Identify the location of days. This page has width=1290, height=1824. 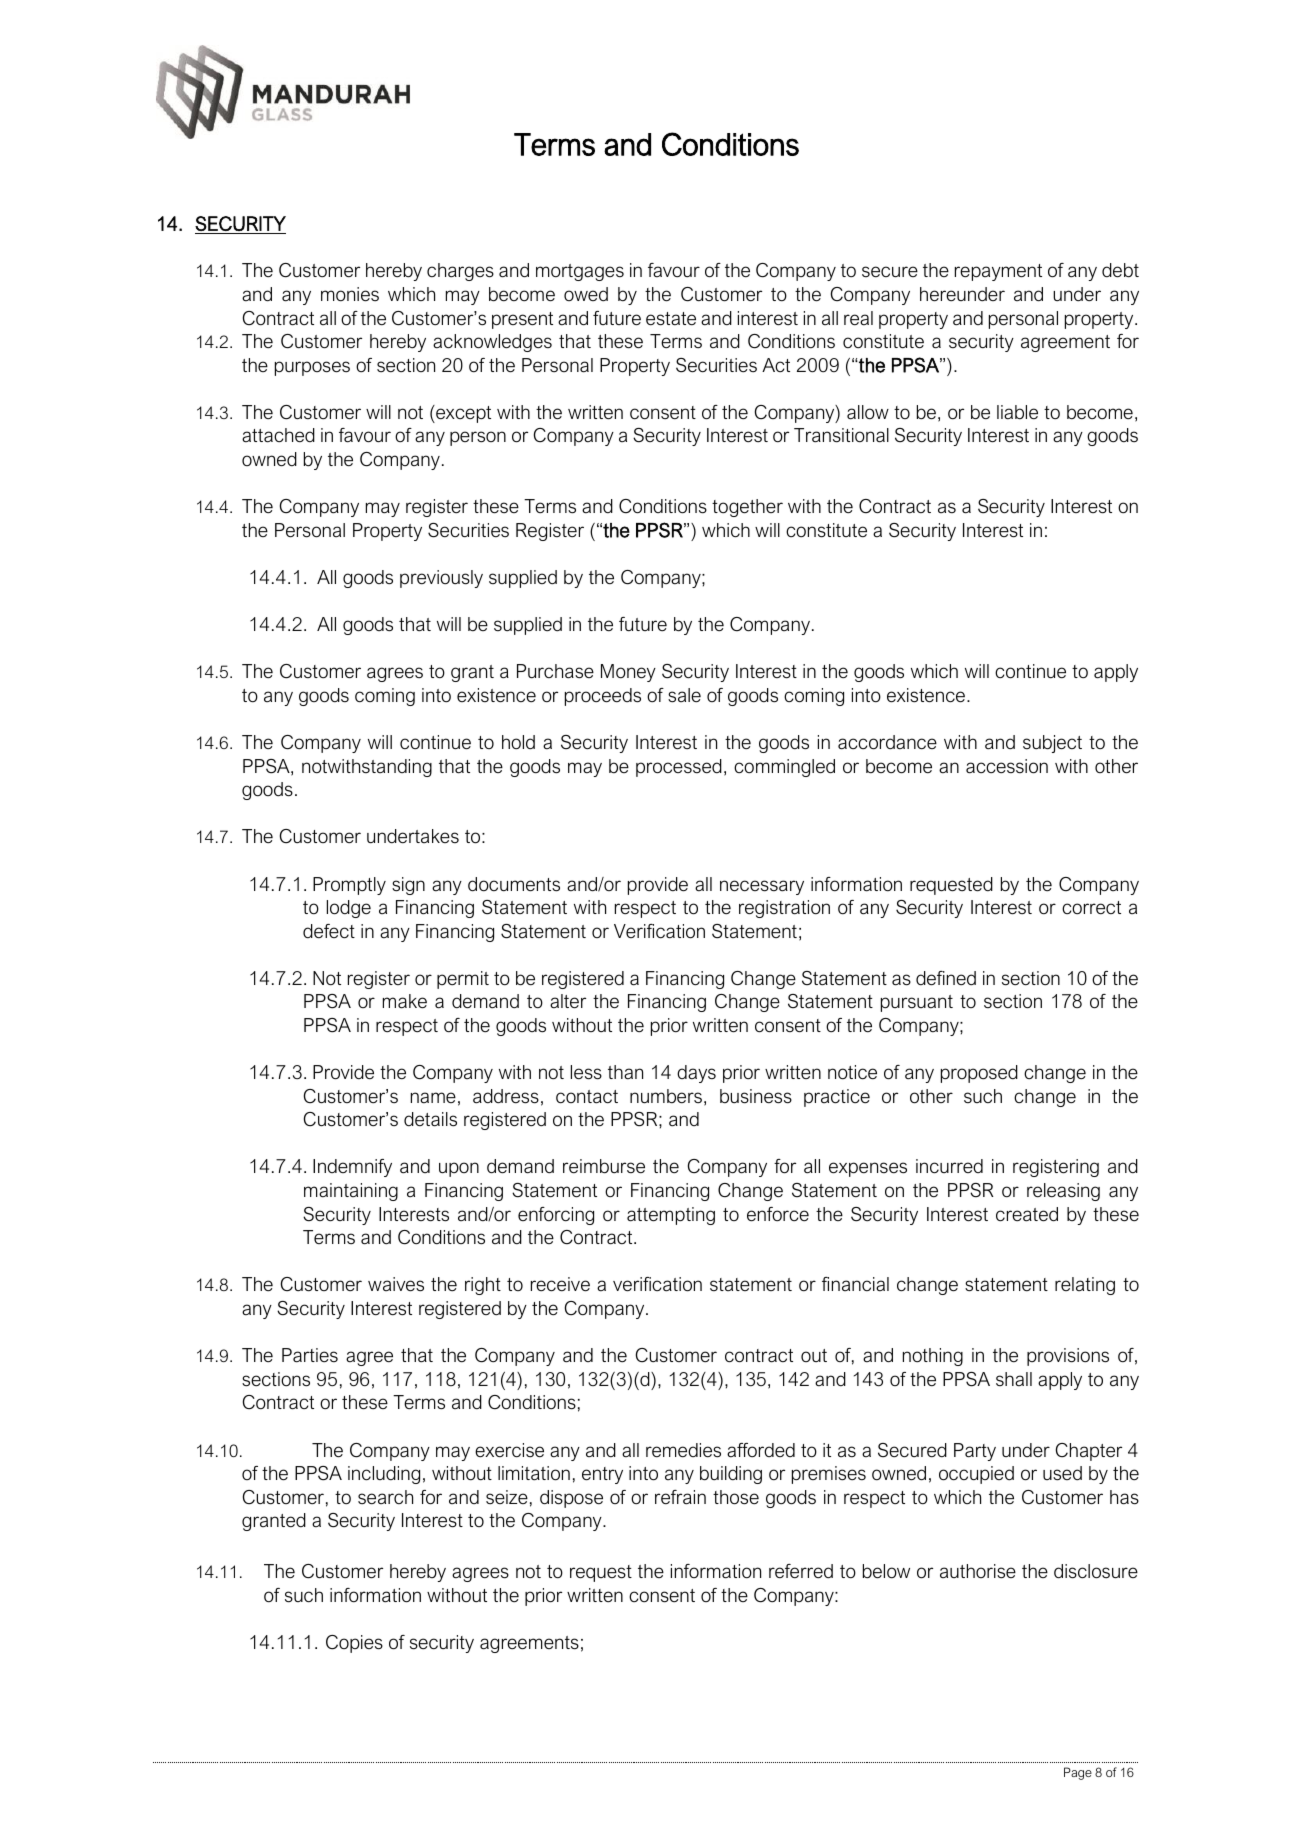
(696, 1074).
